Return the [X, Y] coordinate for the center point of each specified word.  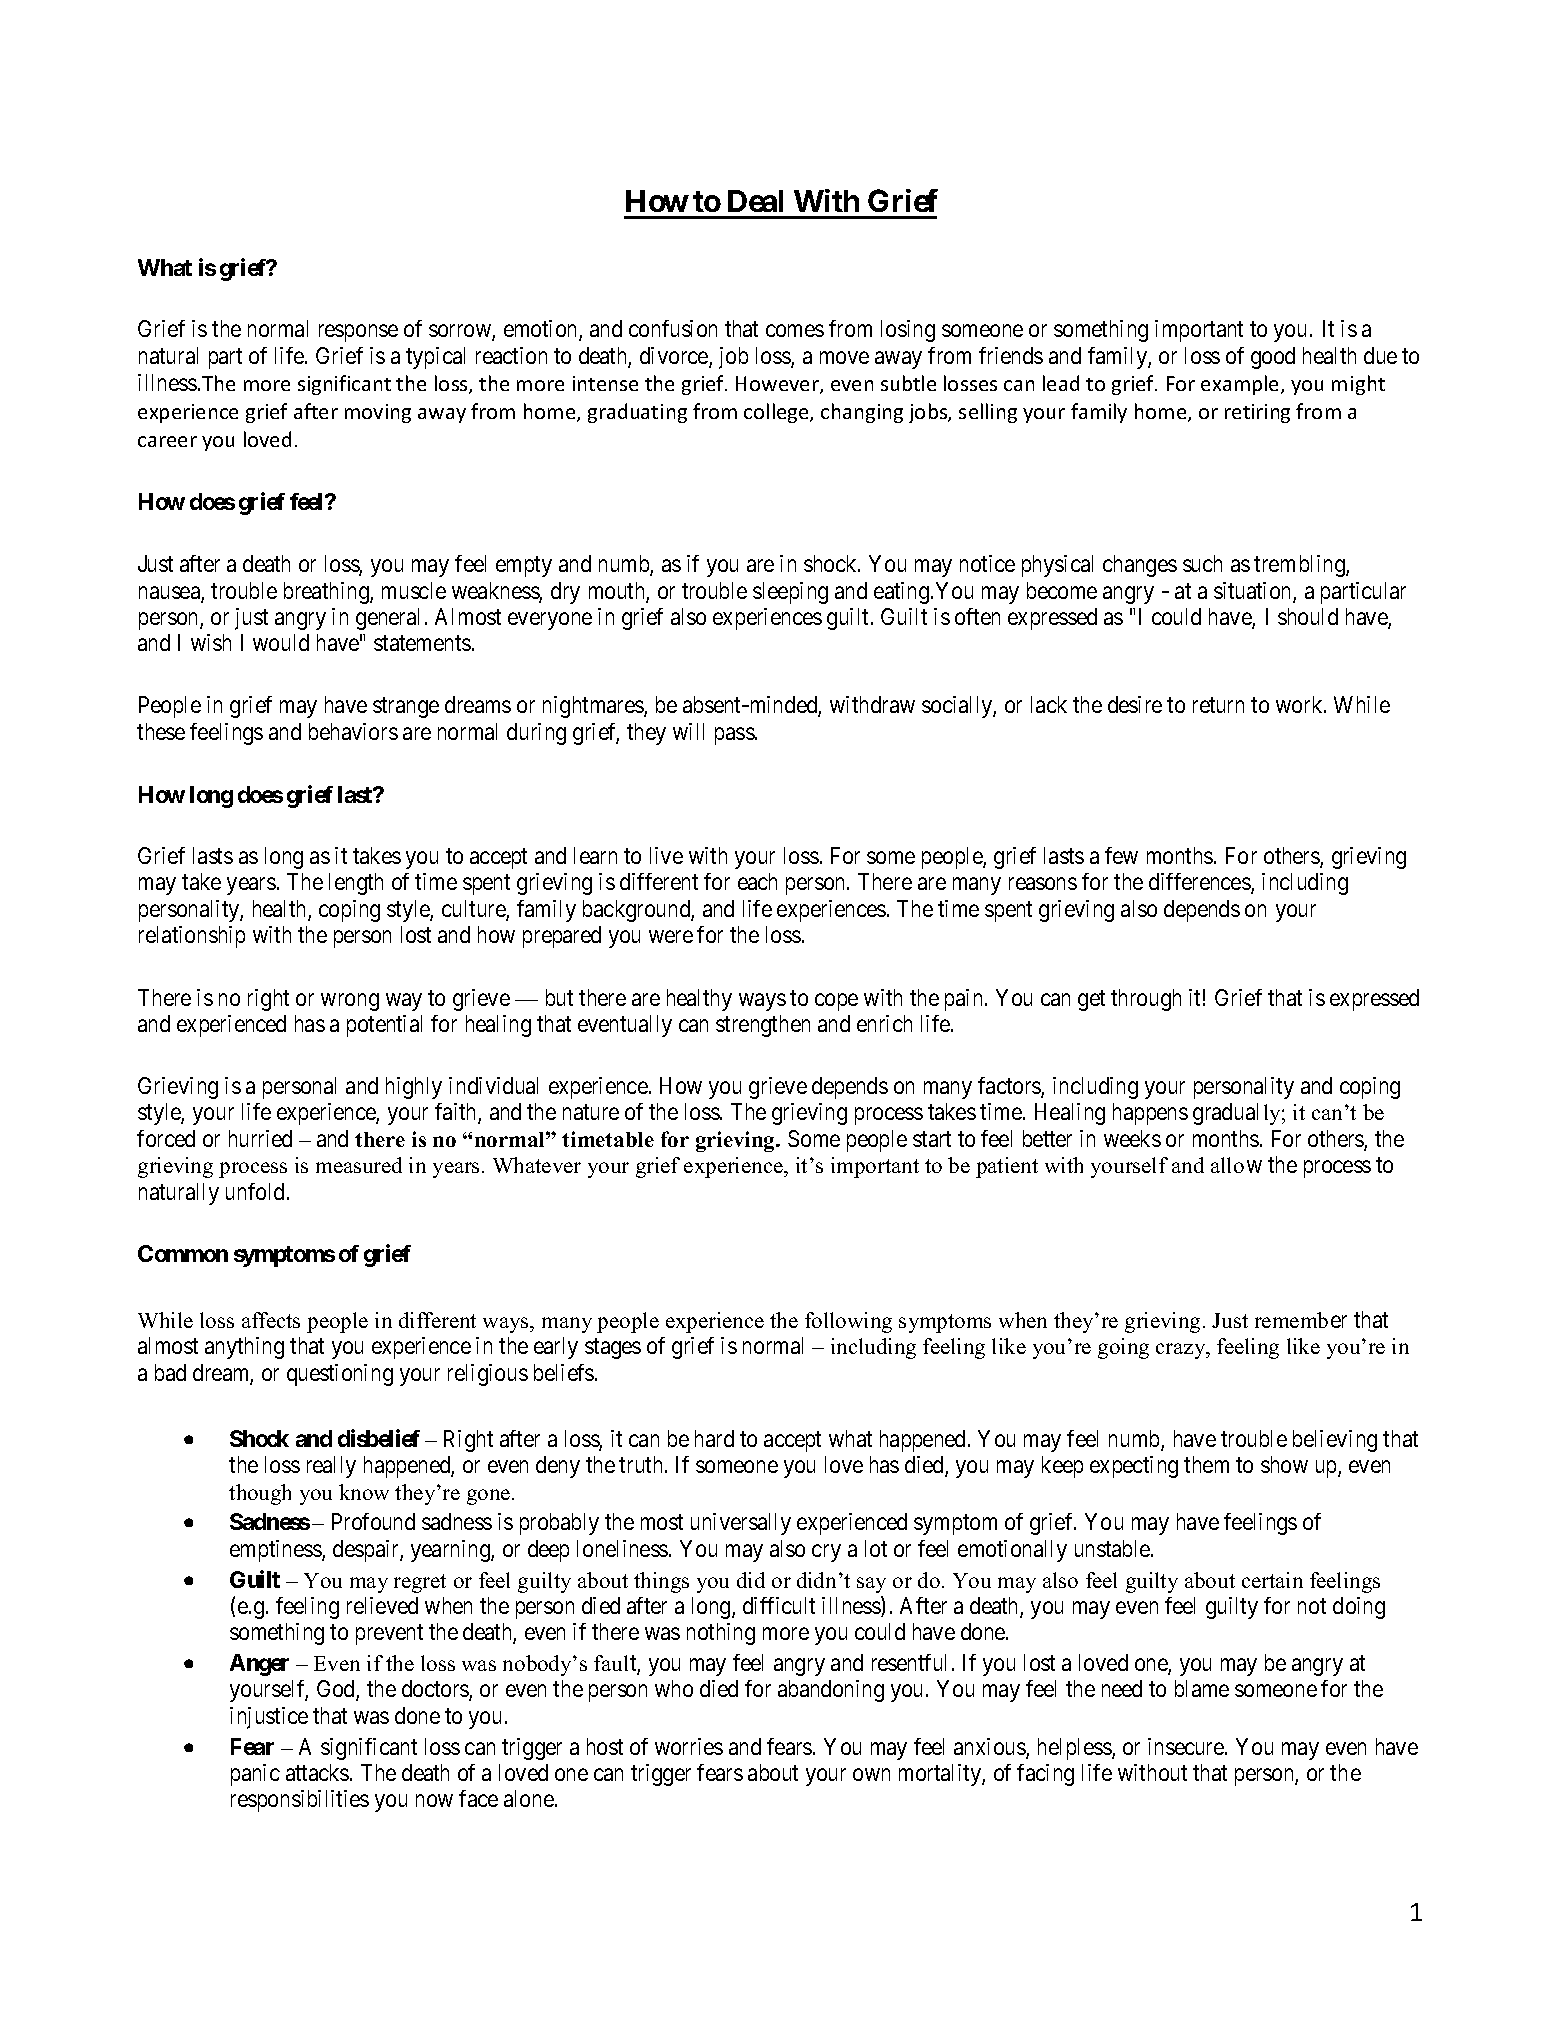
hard [714, 1438]
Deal [755, 201]
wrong [350, 1002]
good [1273, 358]
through [1146, 1000]
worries [689, 1746]
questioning [340, 1375]
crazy [1182, 1351]
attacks [317, 1772]
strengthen [763, 1026]
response [358, 333]
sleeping [790, 593]
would [281, 642]
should [1308, 616]
